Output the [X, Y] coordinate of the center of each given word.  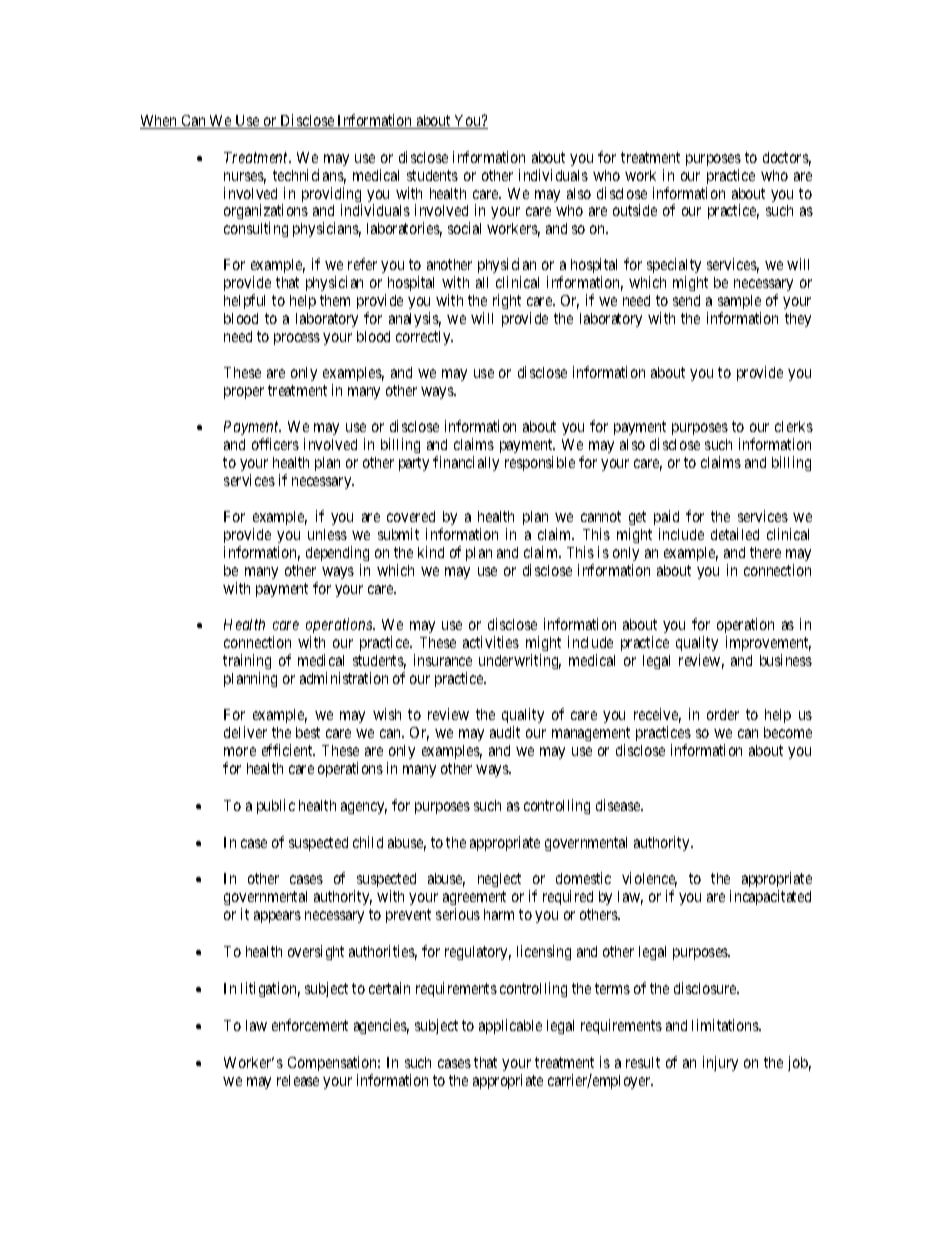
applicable [510, 1026]
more [240, 751]
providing [332, 196]
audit [505, 732]
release [298, 1080]
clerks [794, 426]
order [723, 714]
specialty [674, 267]
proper [244, 393]
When [159, 122]
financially [466, 463]
